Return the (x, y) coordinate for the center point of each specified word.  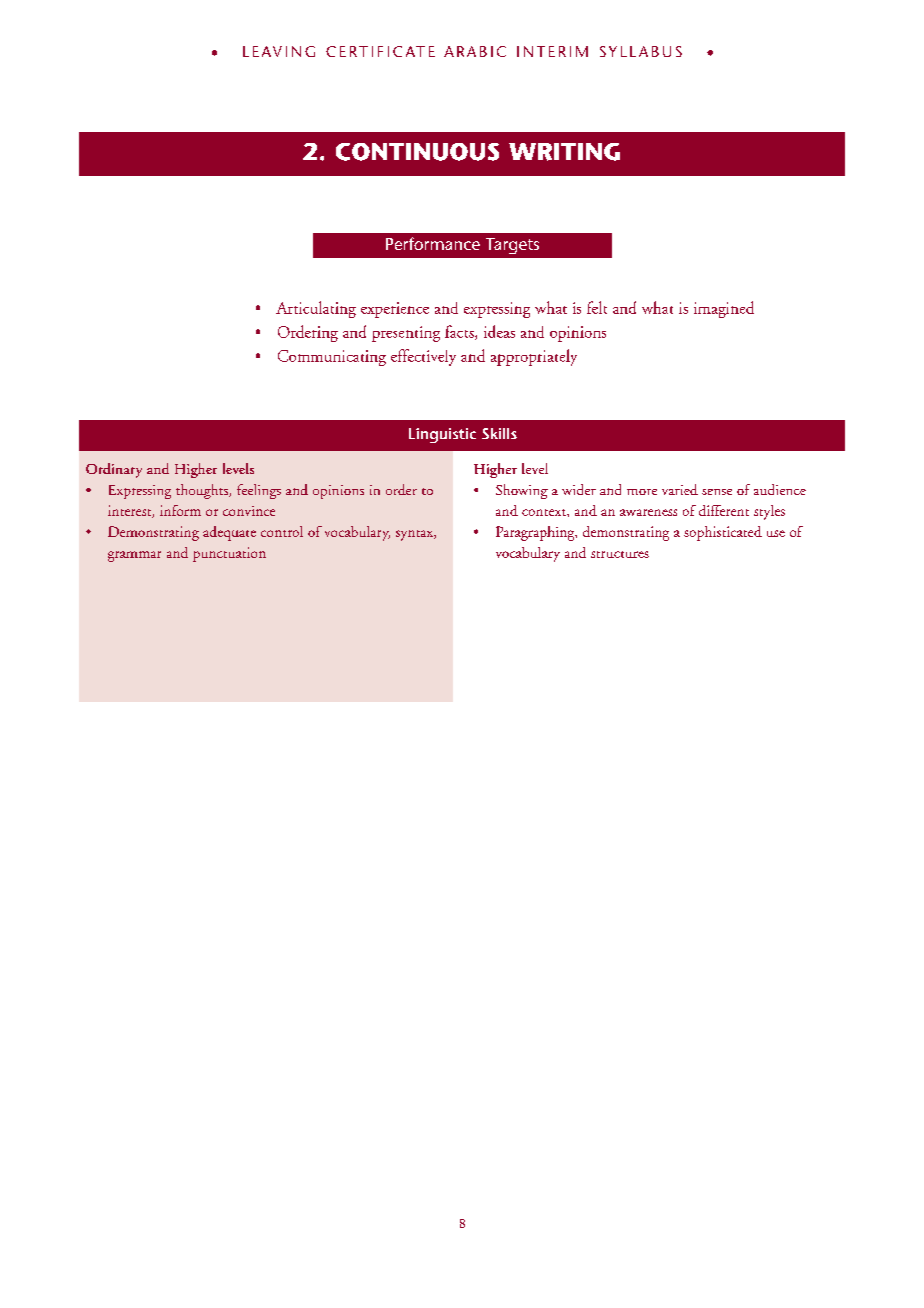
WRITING (564, 152)
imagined (724, 309)
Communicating (332, 358)
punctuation (229, 554)
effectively (423, 357)
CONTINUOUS (417, 152)
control (282, 531)
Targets (512, 246)
